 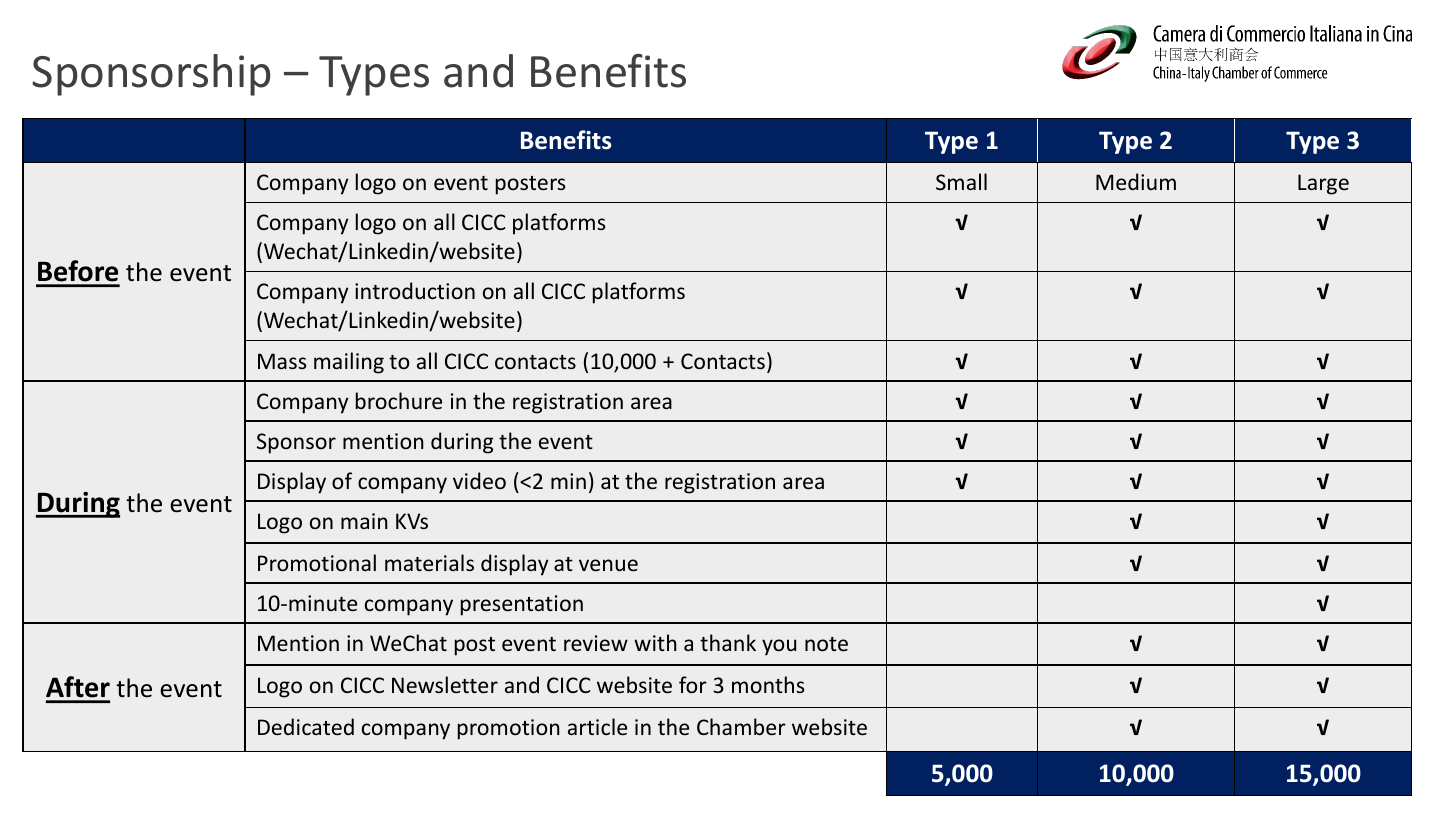 What do you see at coordinates (445, 684) in the image?
I see `Newsletter` at bounding box center [445, 684].
